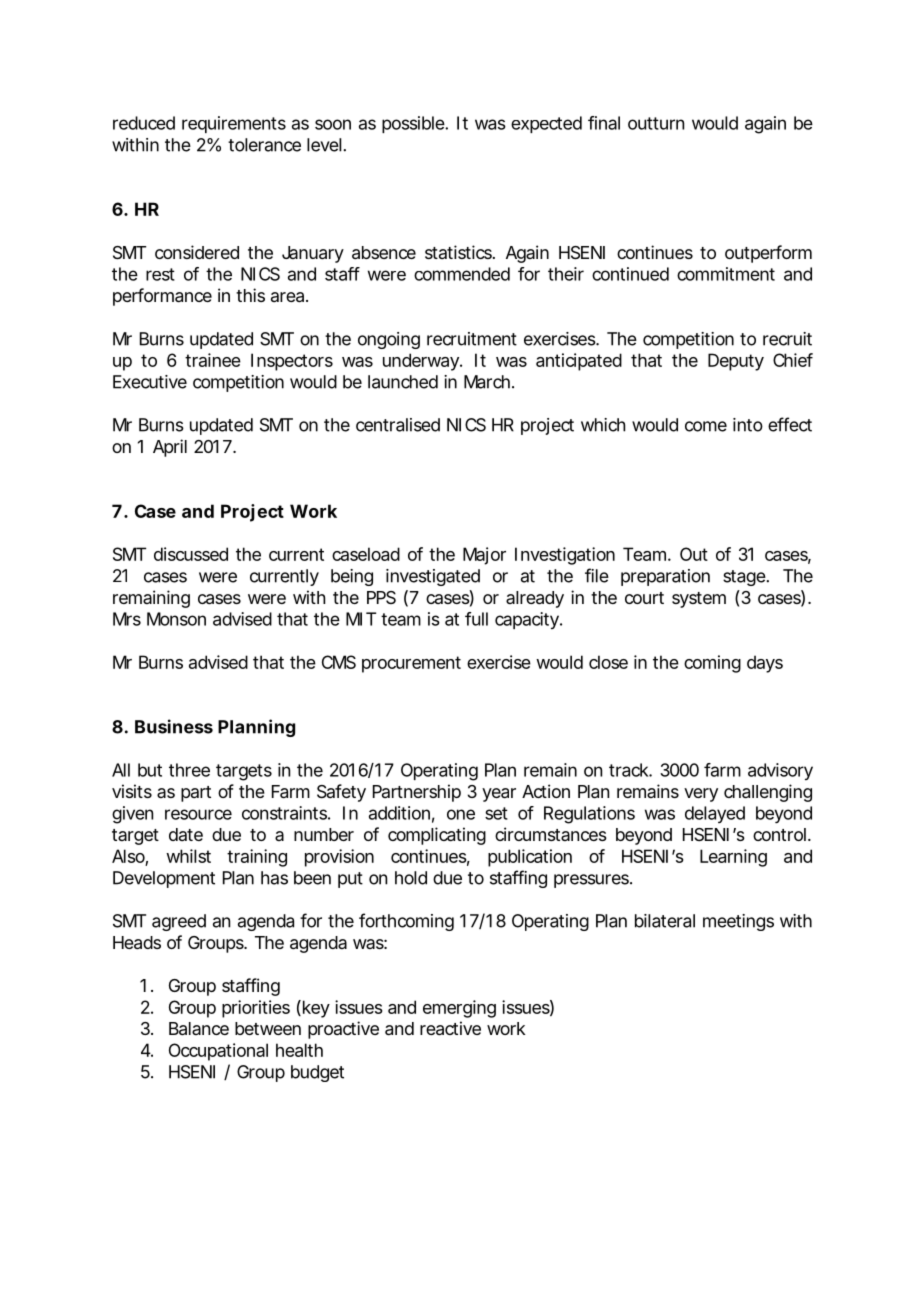  I want to click on March, so click(487, 382).
